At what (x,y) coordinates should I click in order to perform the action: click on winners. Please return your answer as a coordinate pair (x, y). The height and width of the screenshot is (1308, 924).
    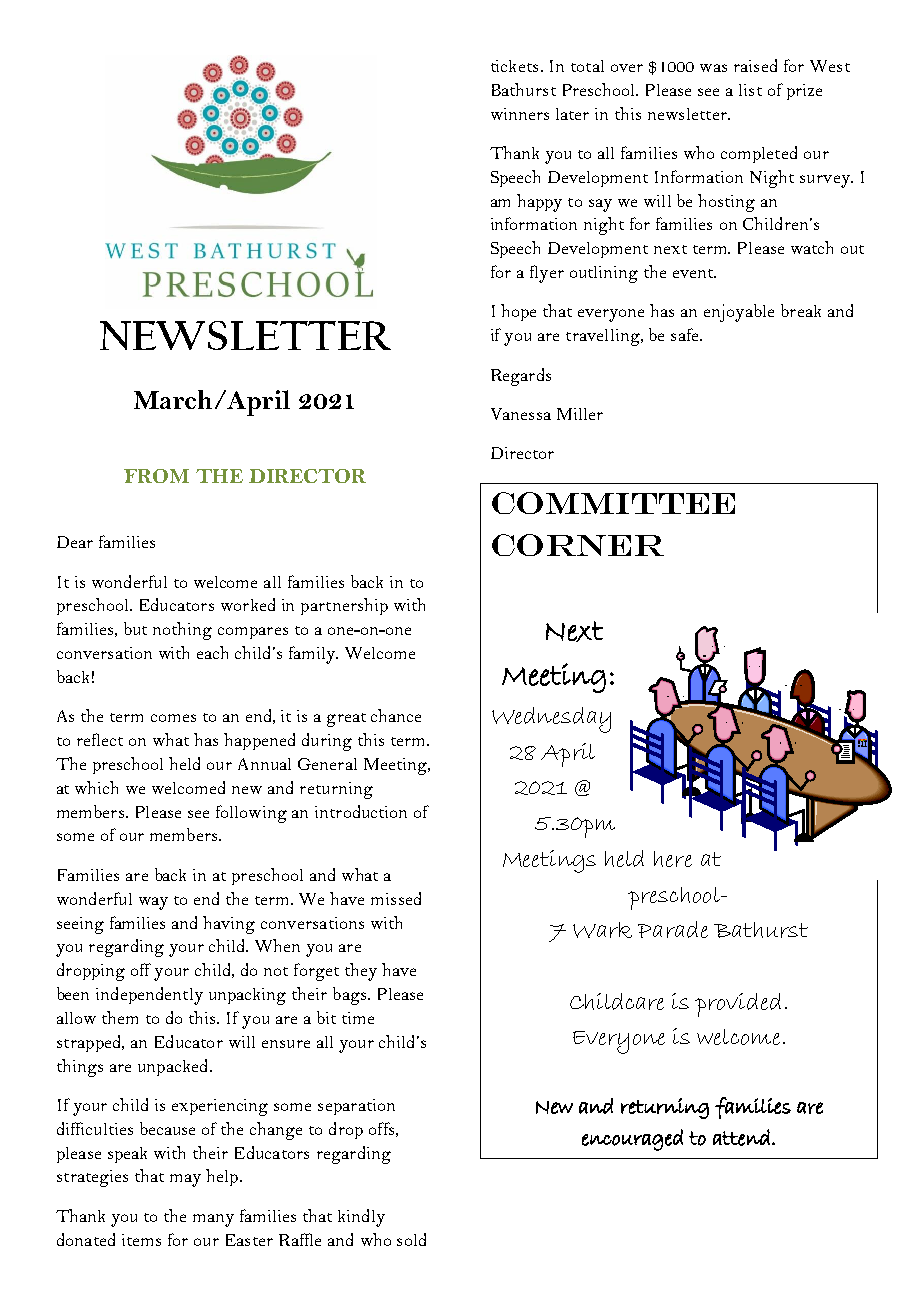
    Looking at the image, I should click on (520, 114).
